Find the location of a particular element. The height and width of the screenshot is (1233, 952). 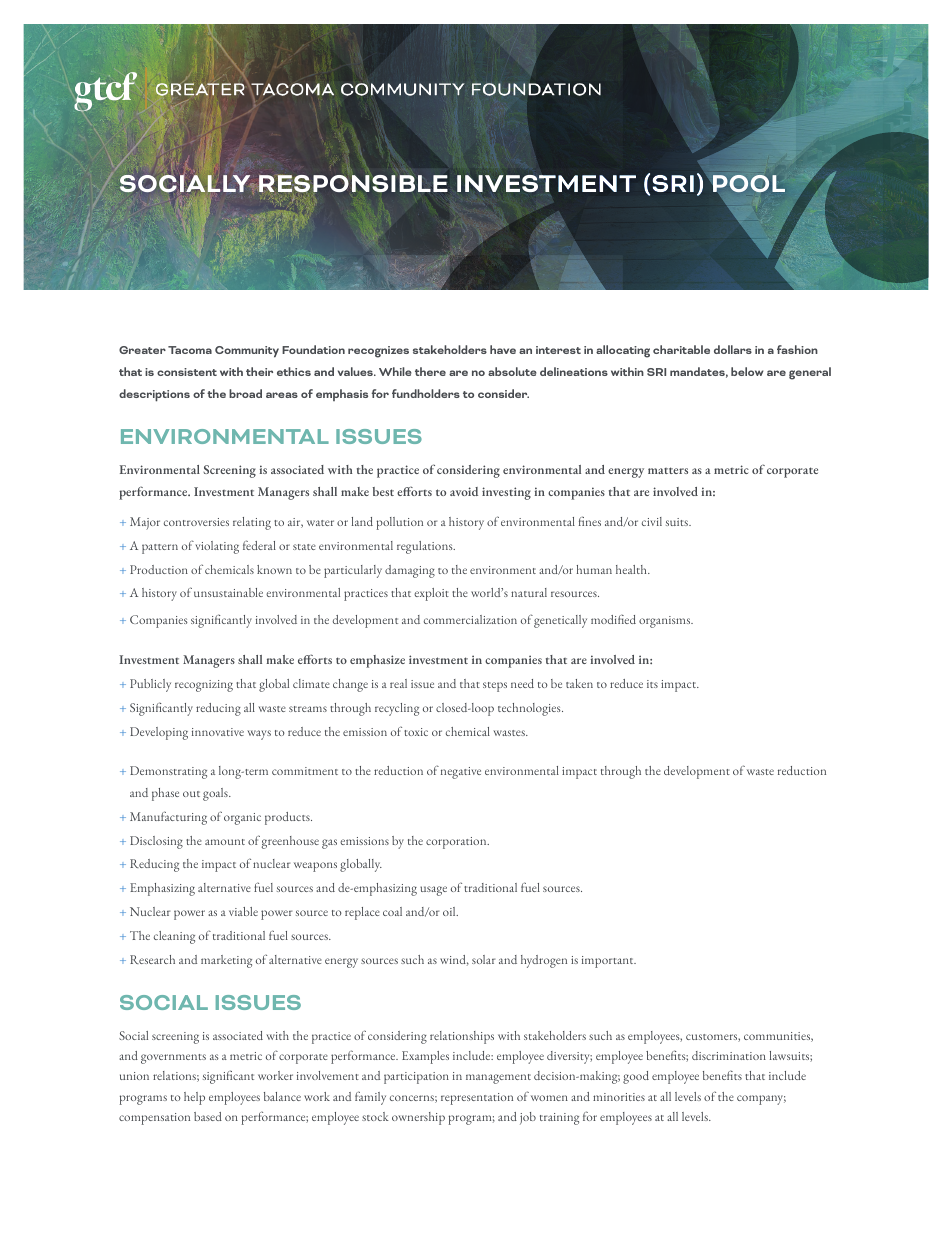

innovative is located at coordinates (218, 732).
